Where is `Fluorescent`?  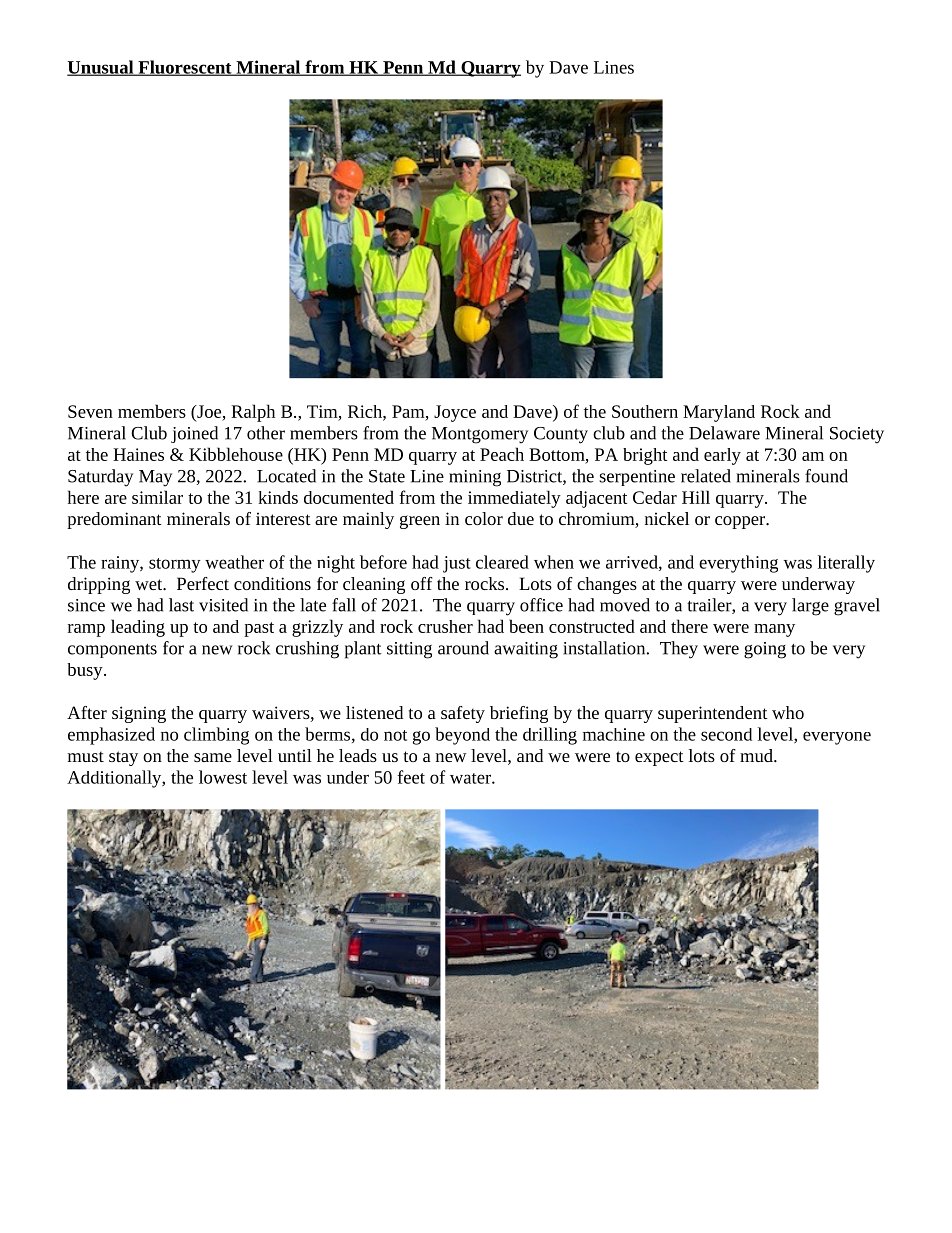
Fluorescent is located at coordinates (185, 68).
